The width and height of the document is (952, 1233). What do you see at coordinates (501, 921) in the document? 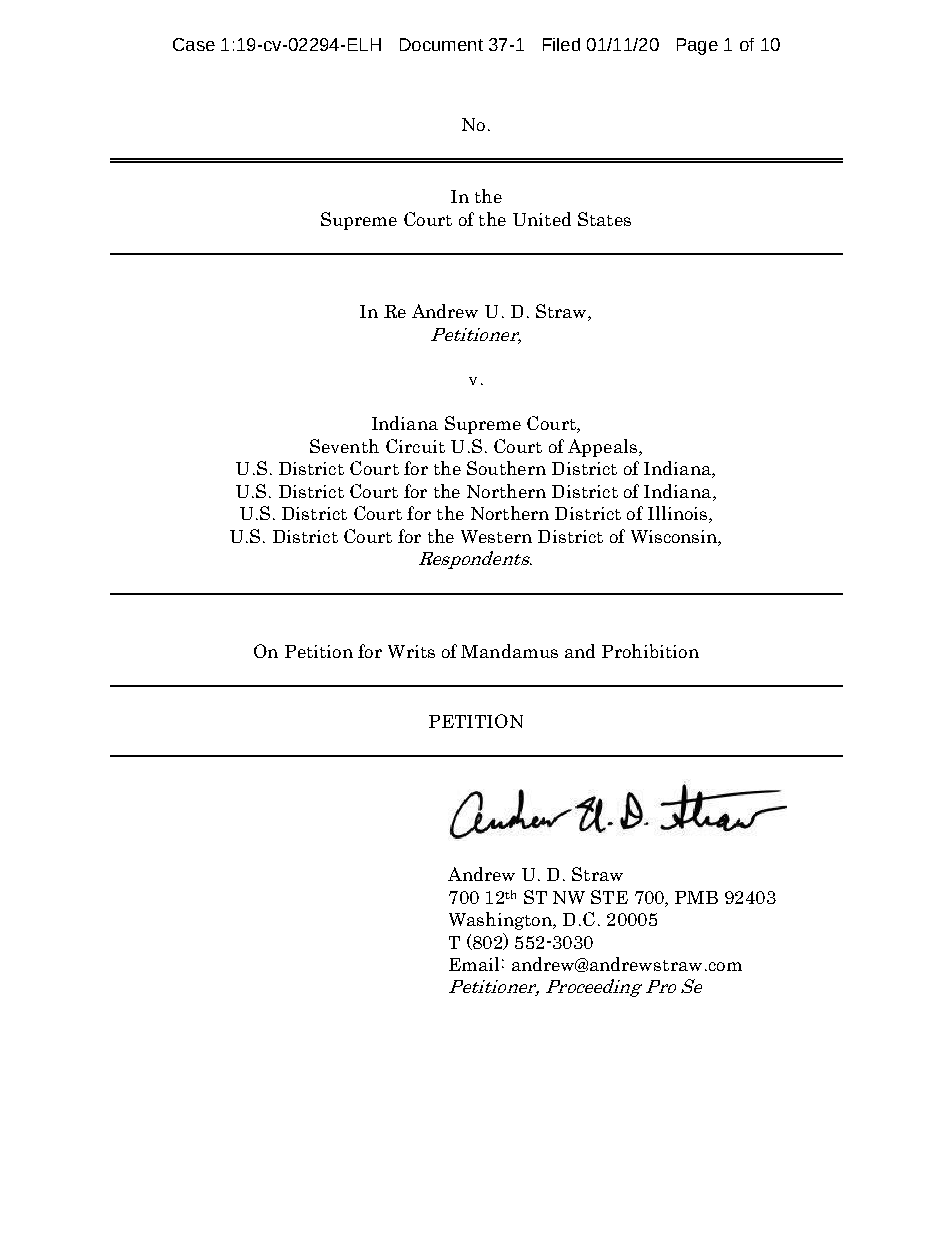
I see `Washington` at bounding box center [501, 921].
